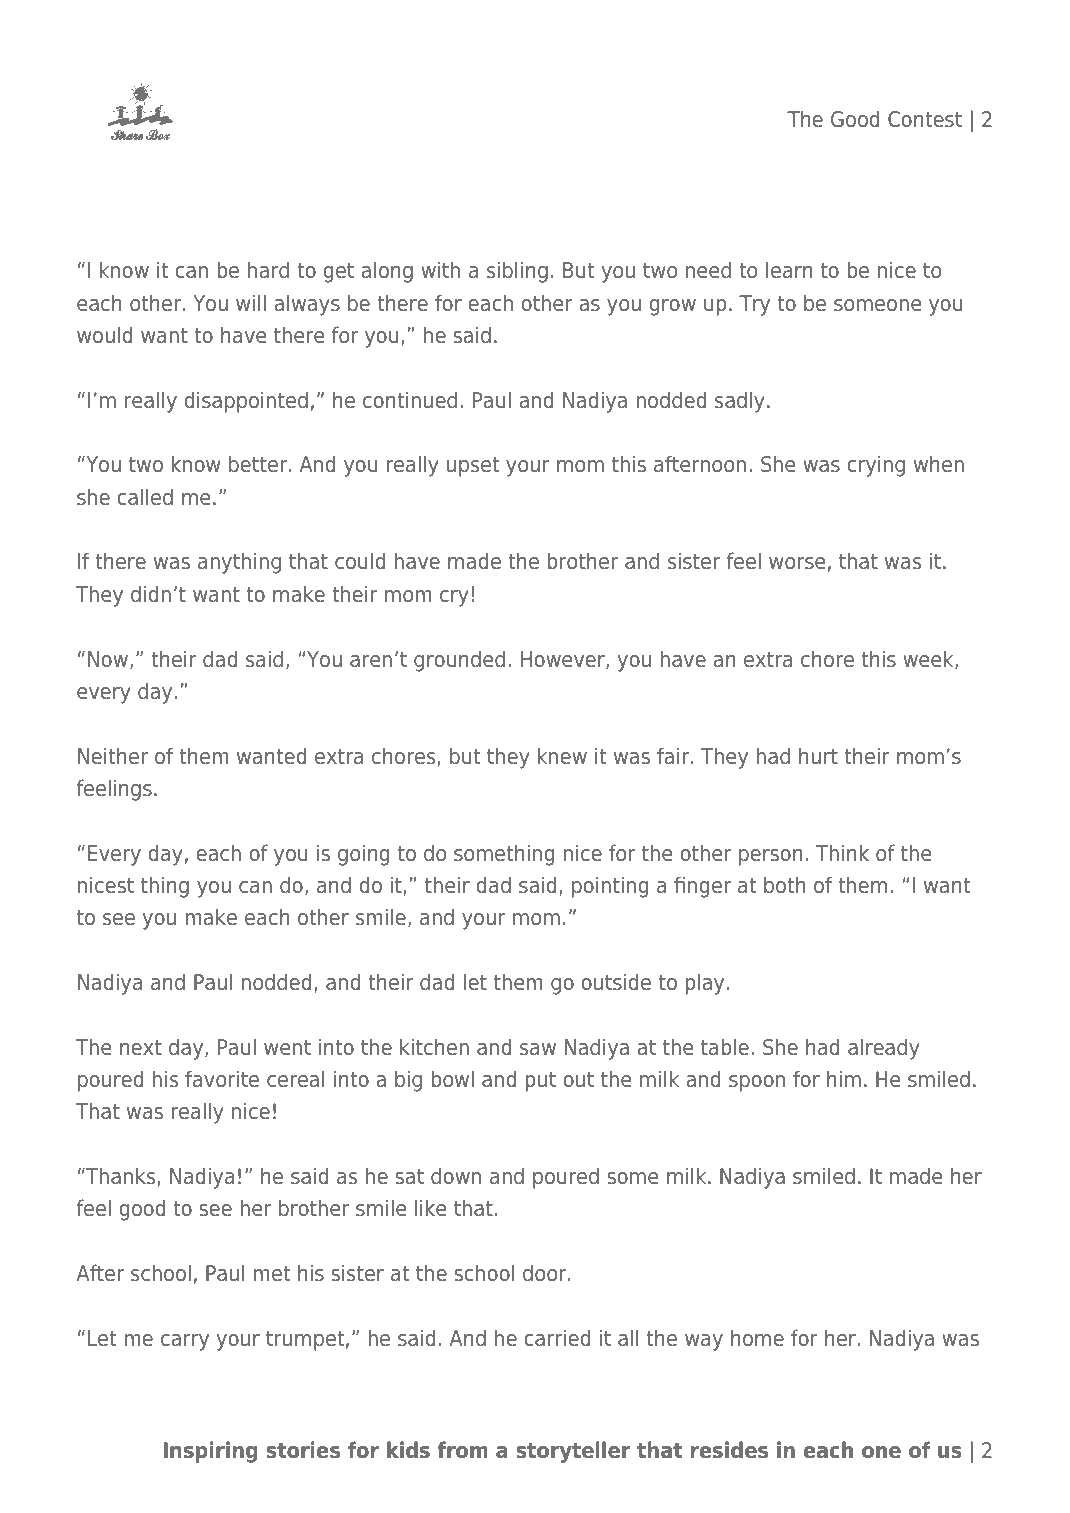 This screenshot has height=1513, width=1070. Describe the element at coordinates (259, 464) in the screenshot. I see `better` at that location.
